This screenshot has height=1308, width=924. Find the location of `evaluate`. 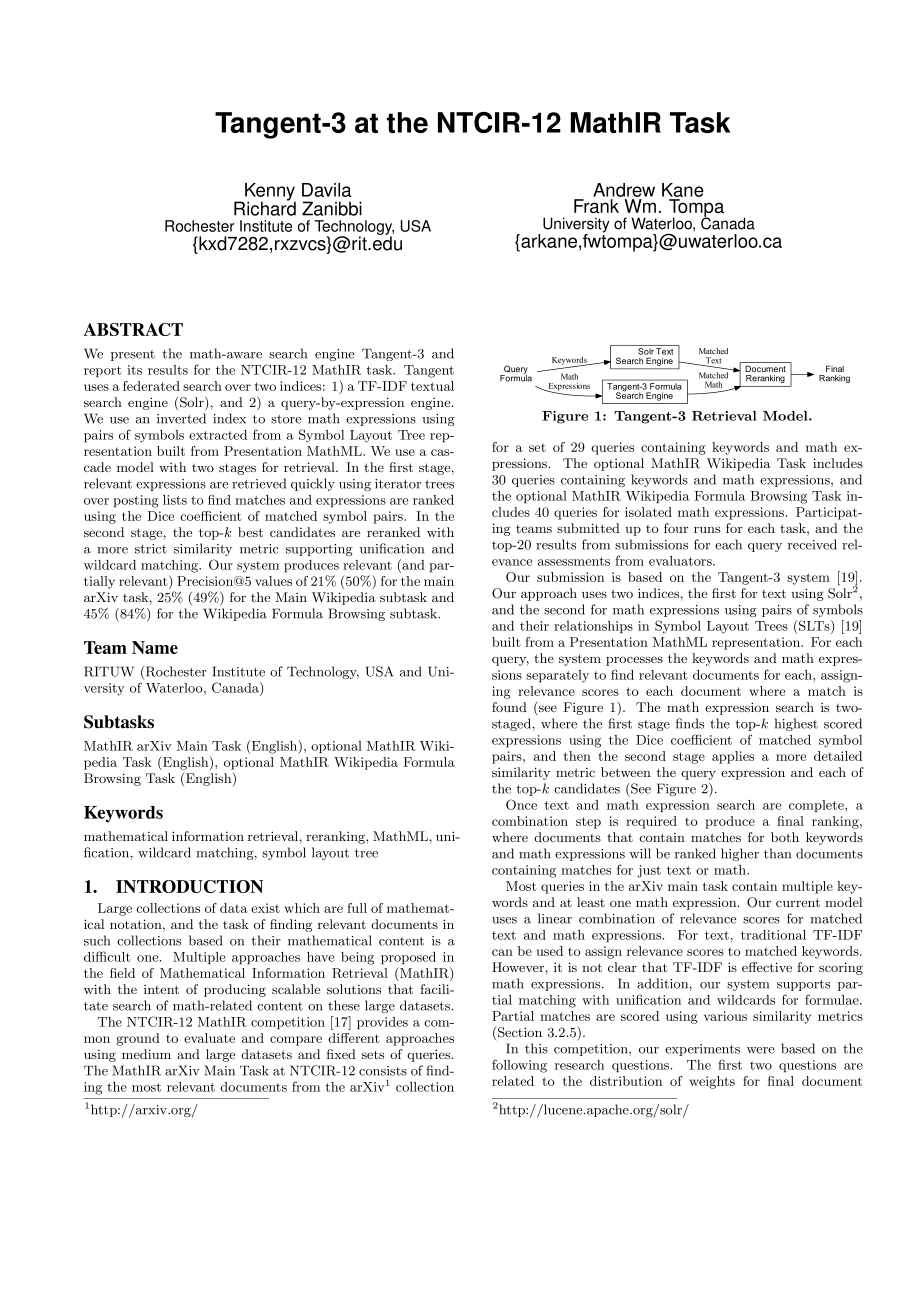

evaluate is located at coordinates (209, 1038).
